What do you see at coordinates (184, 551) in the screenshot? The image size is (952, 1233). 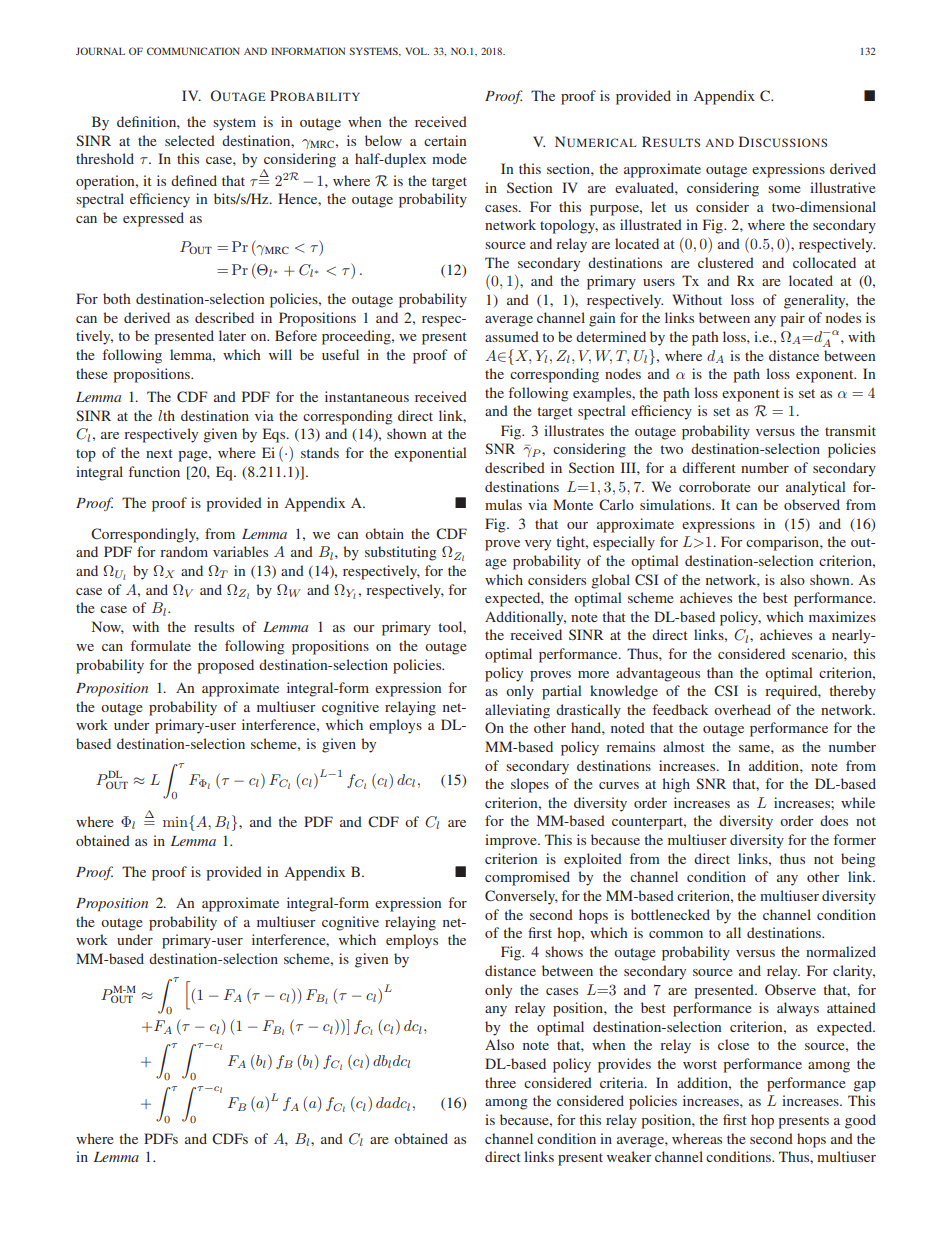 I see `random` at bounding box center [184, 551].
